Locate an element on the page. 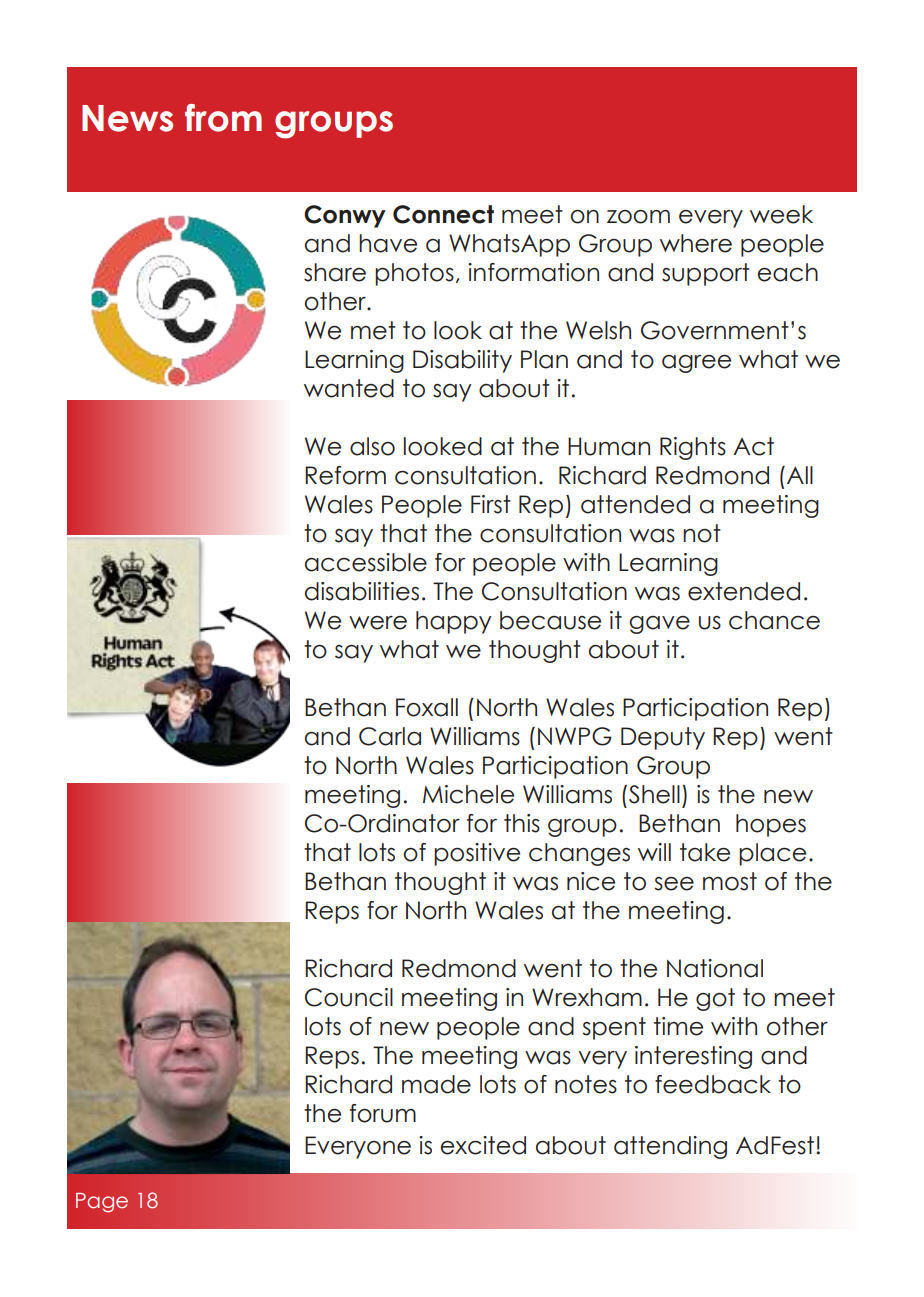 This page has width=924, height=1297. agree is located at coordinates (696, 364).
